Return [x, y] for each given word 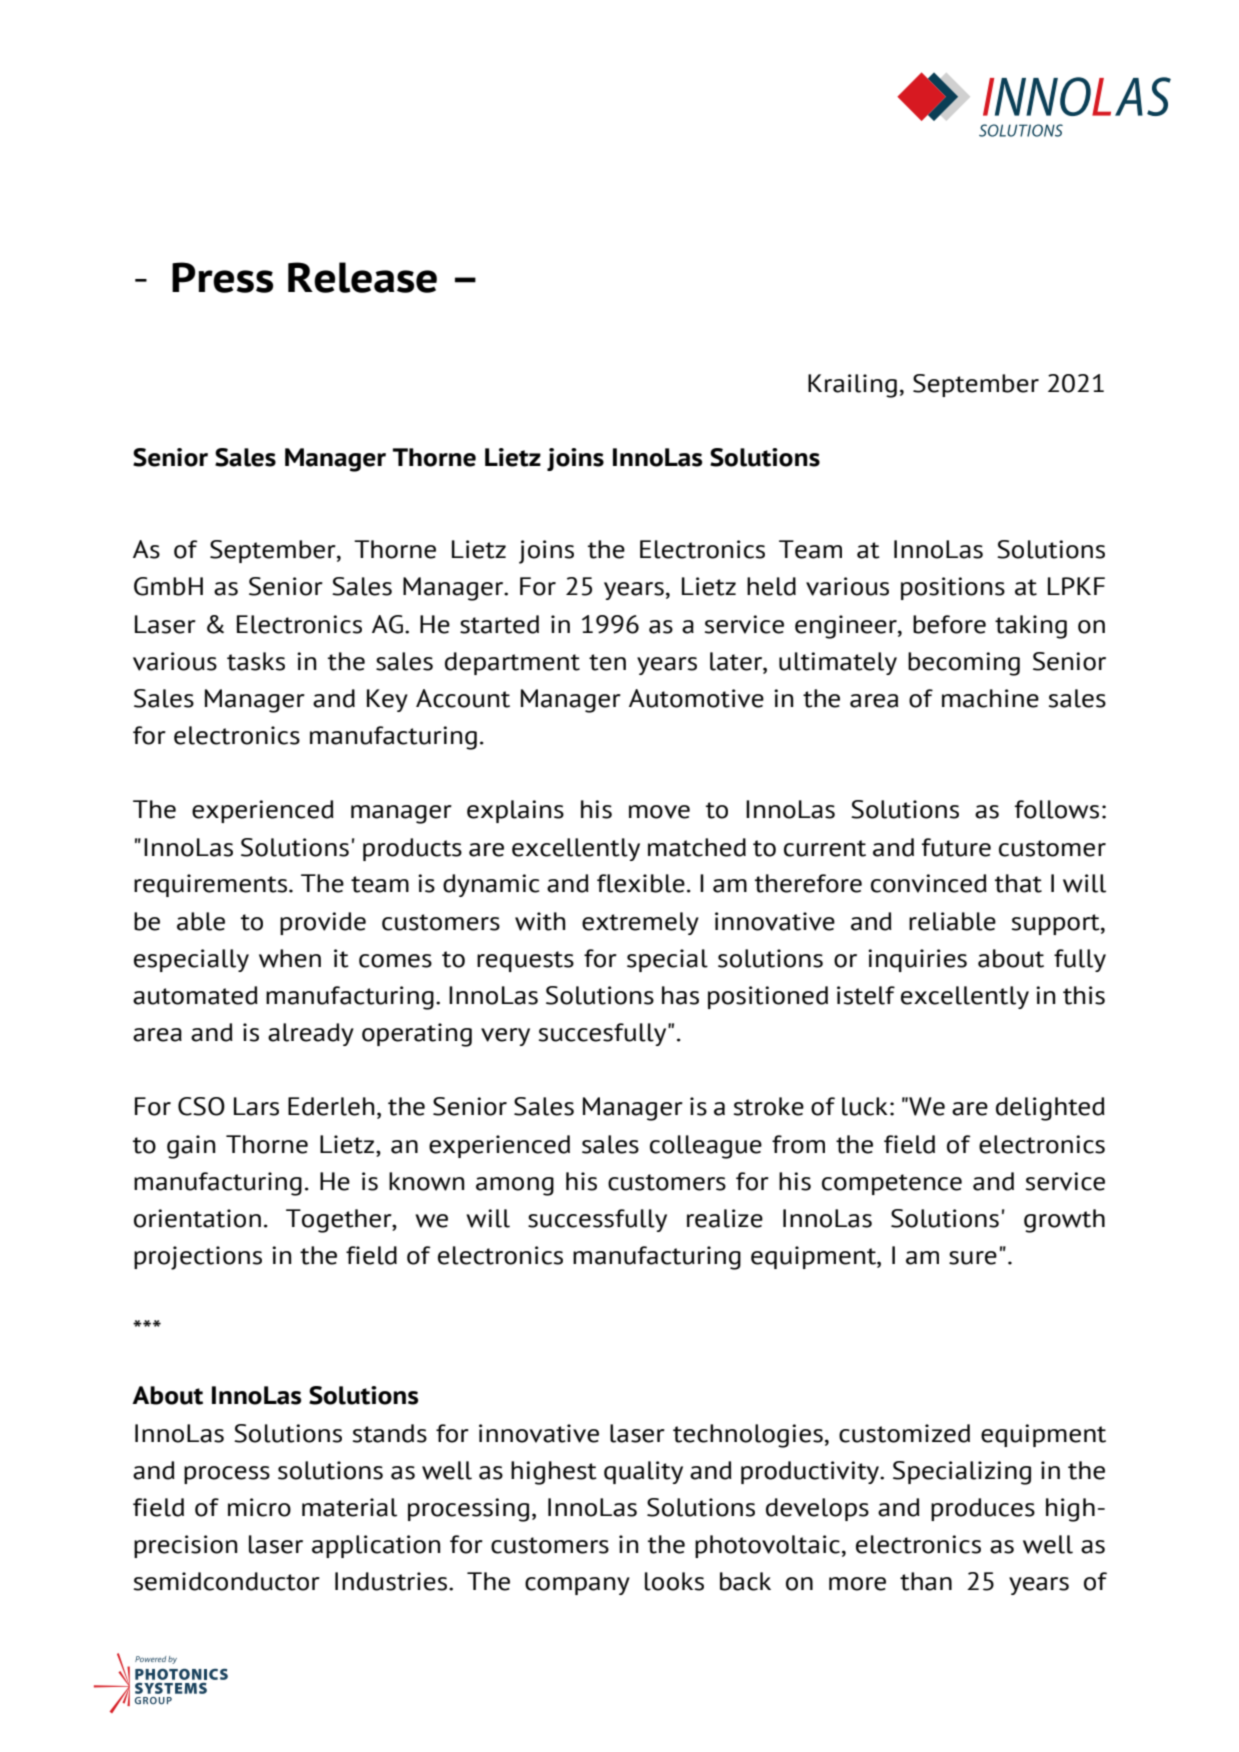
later [737, 661]
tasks [256, 661]
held [771, 586]
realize [725, 1218]
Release [362, 277]
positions [953, 588]
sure [973, 1258]
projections [198, 1258]
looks [674, 1581]
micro [259, 1507]
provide [323, 923]
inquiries [917, 960]
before [949, 624]
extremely [640, 923]
